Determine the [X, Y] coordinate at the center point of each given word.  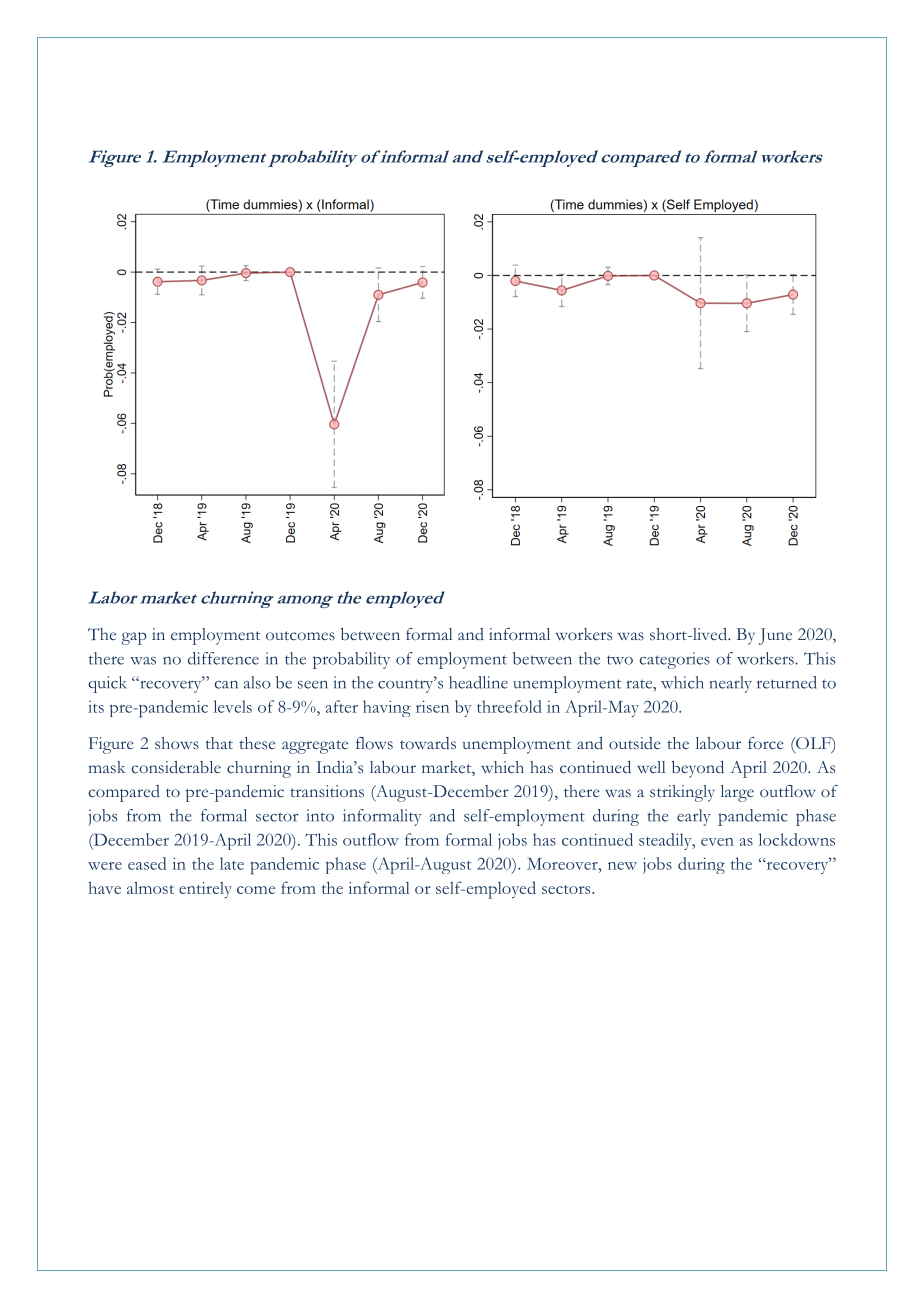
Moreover [563, 864]
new [622, 866]
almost [150, 887]
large [737, 793]
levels [233, 706]
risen [432, 706]
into [320, 815]
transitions [327, 791]
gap [134, 638]
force [766, 743]
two [620, 660]
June [775, 636]
